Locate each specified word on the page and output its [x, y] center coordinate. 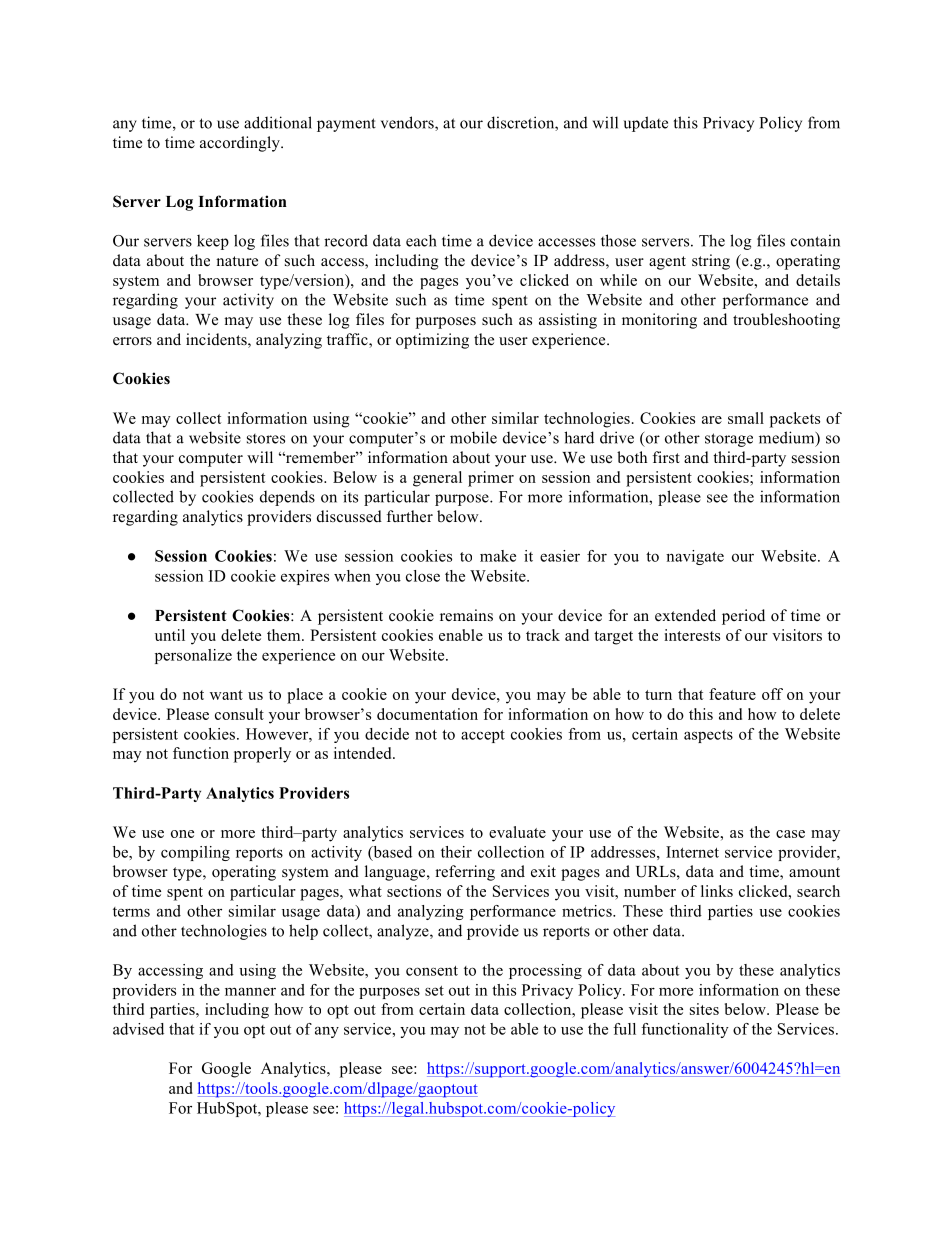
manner [250, 991]
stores [266, 439]
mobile [473, 437]
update [645, 124]
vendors [408, 123]
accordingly [241, 144]
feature [732, 694]
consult [239, 714]
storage [729, 440]
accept [483, 736]
